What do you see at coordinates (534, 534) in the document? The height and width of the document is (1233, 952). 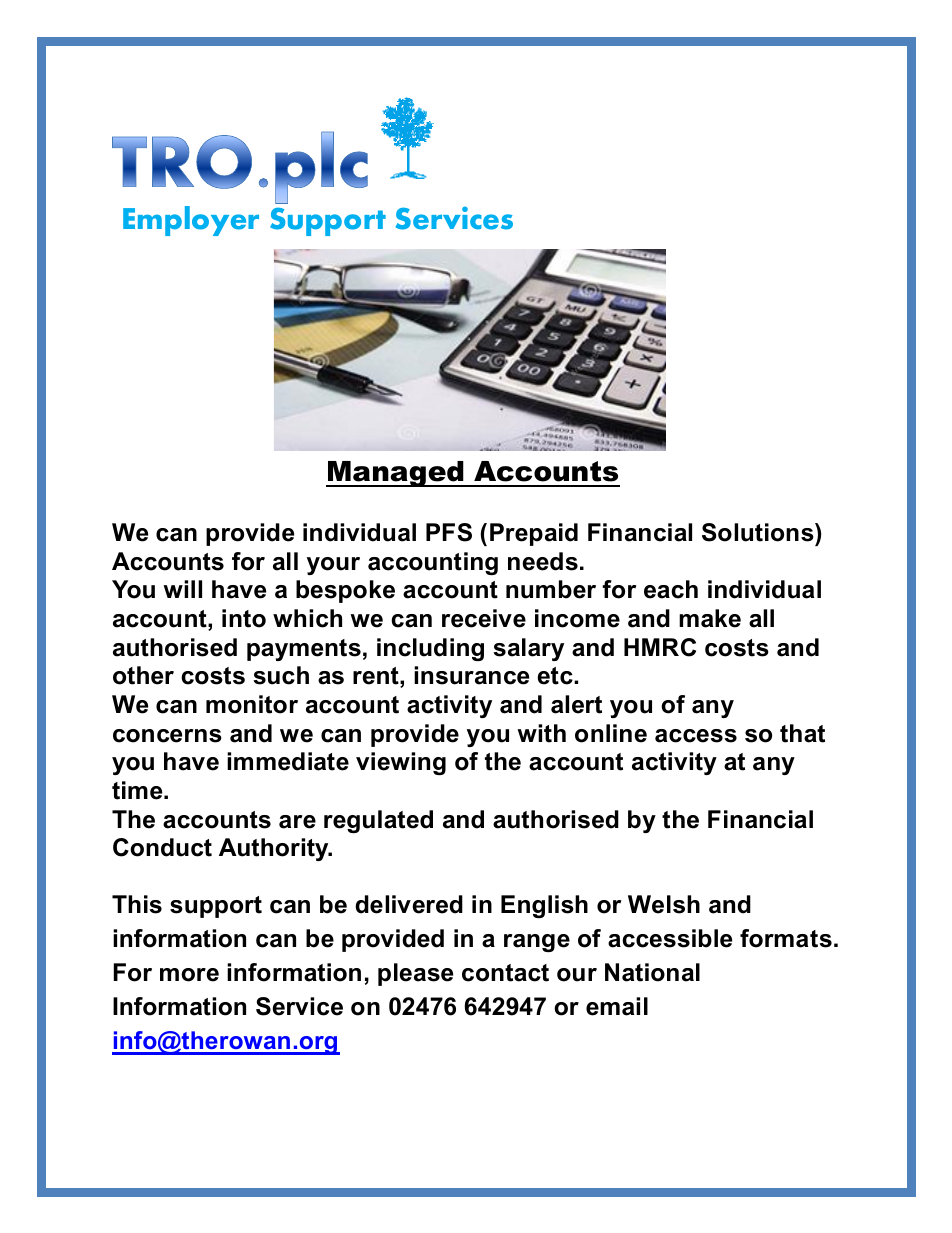 I see `Prepaid` at bounding box center [534, 534].
